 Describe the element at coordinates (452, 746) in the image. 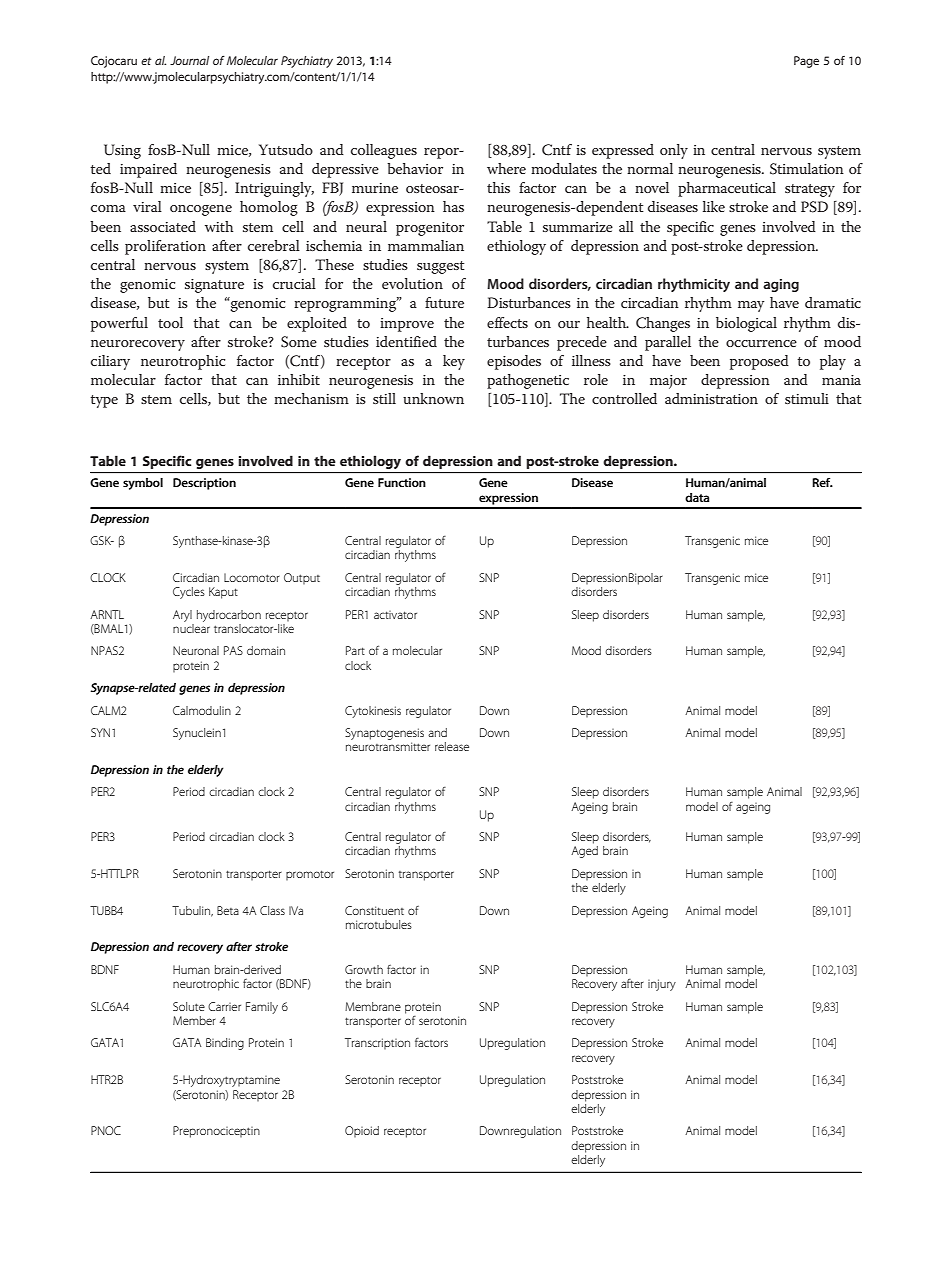

I see `release` at that location.
